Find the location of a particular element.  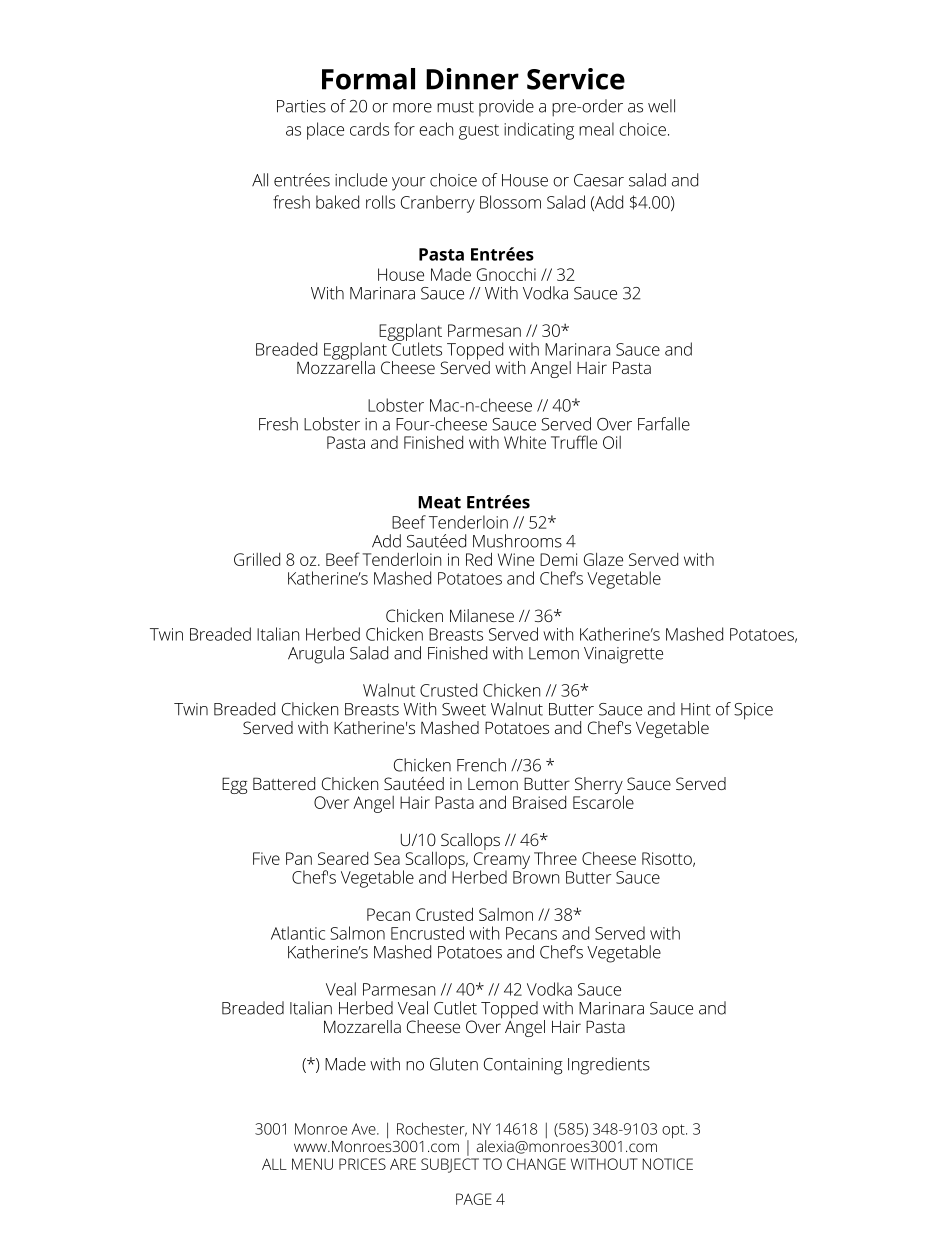

Wine is located at coordinates (516, 559).
